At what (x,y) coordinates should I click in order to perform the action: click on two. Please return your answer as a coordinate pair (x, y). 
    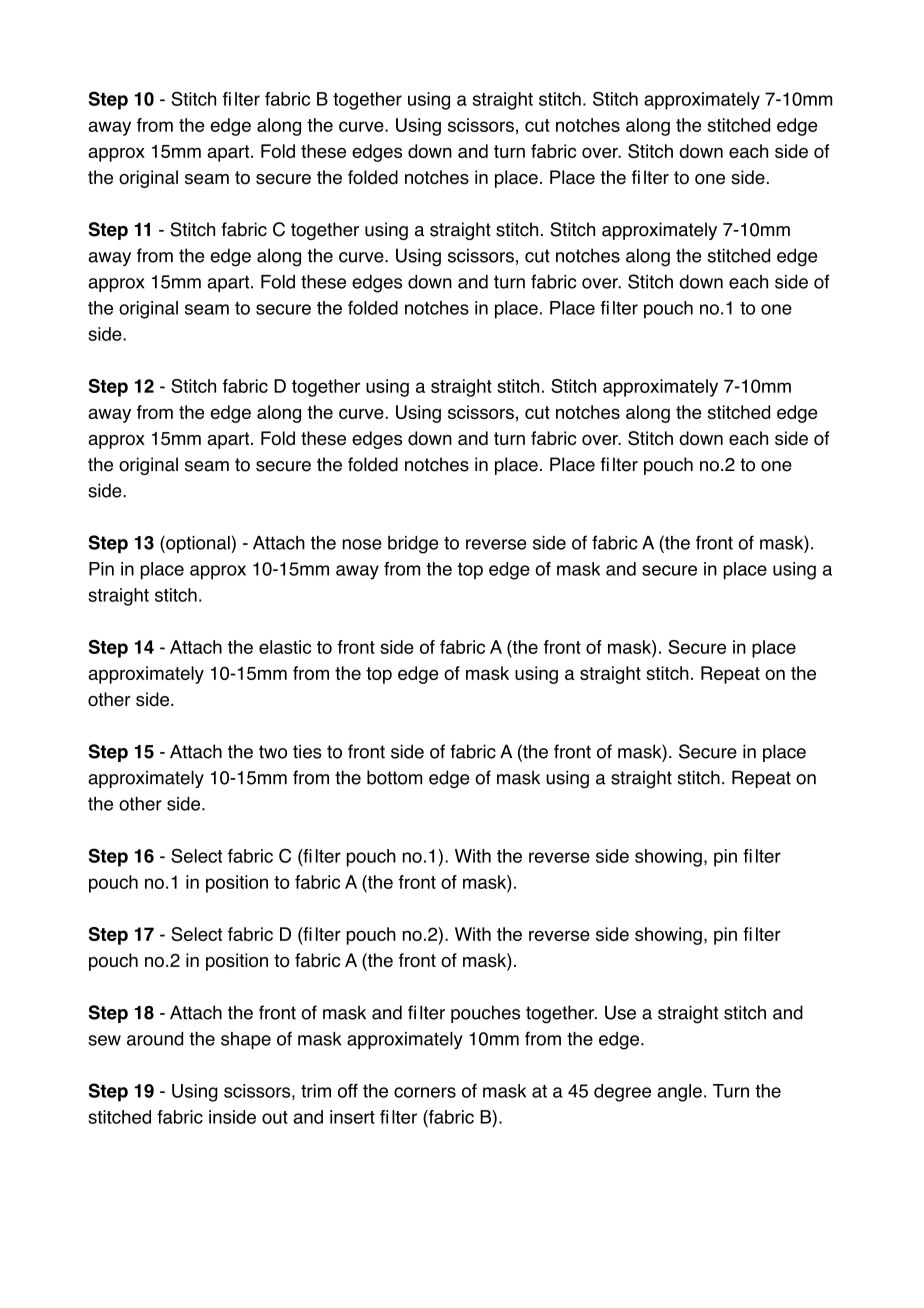
    Looking at the image, I should click on (273, 752).
